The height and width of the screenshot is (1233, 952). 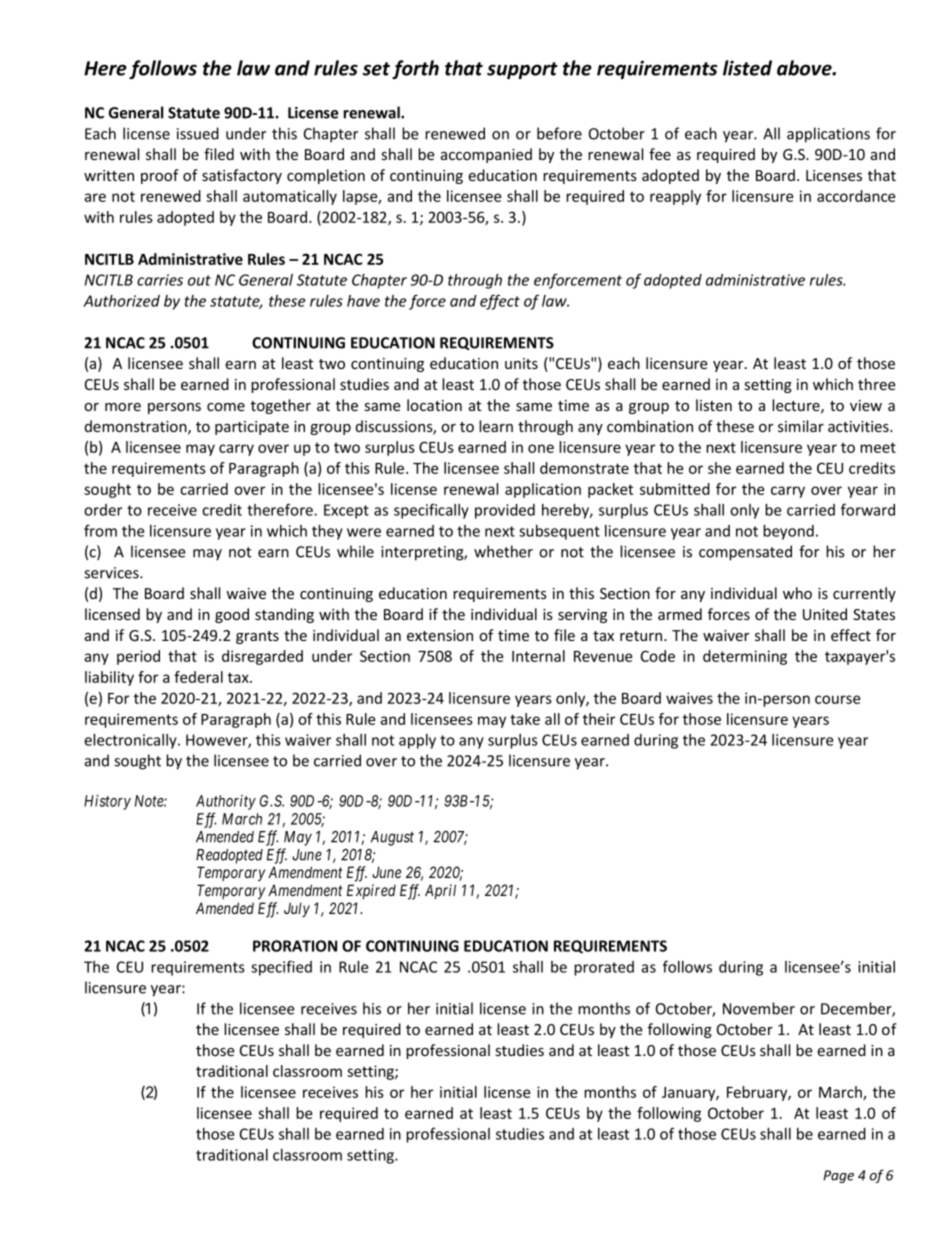 I want to click on course, so click(x=837, y=699).
